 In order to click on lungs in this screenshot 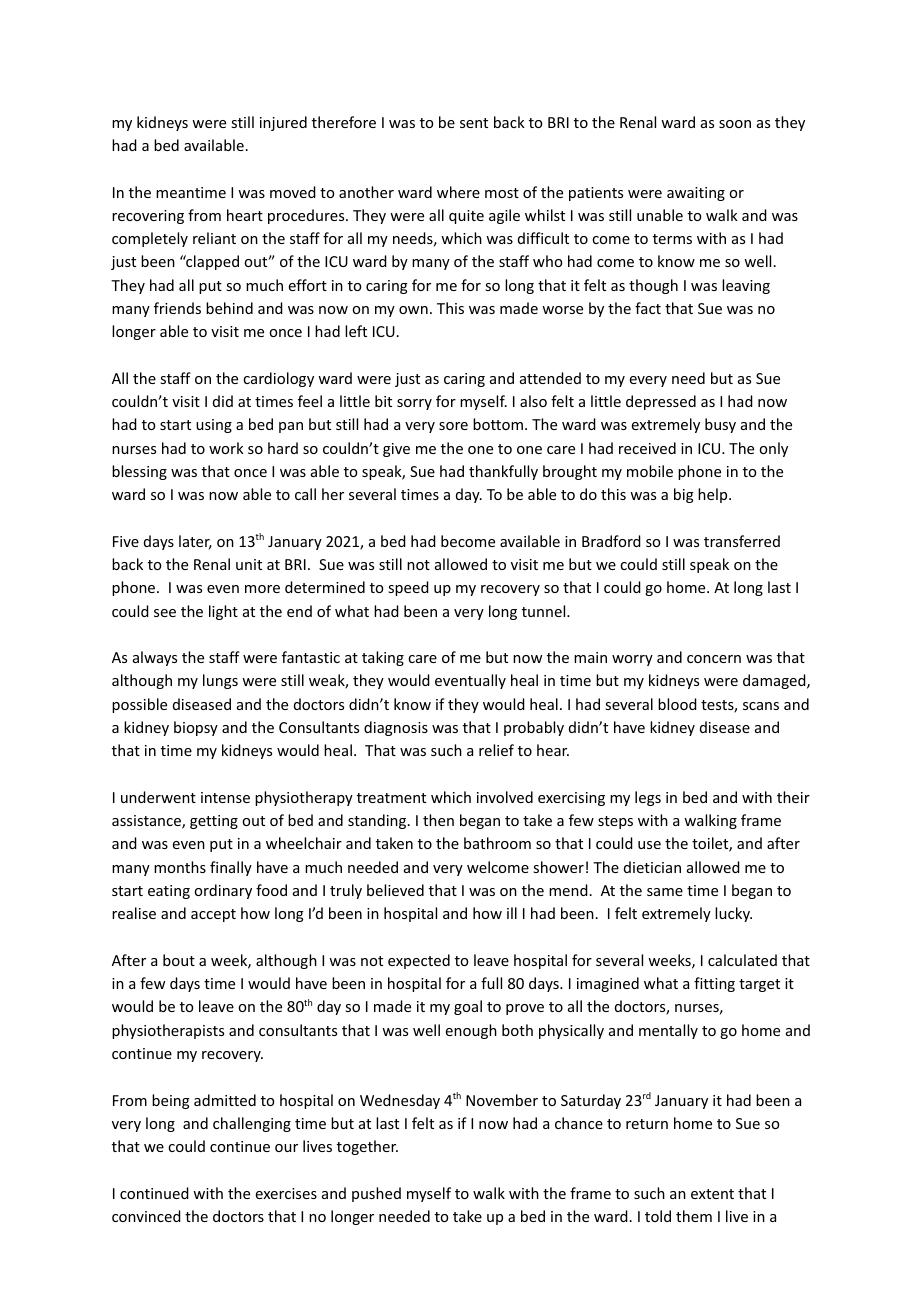, I will do `click(220, 681)`.
